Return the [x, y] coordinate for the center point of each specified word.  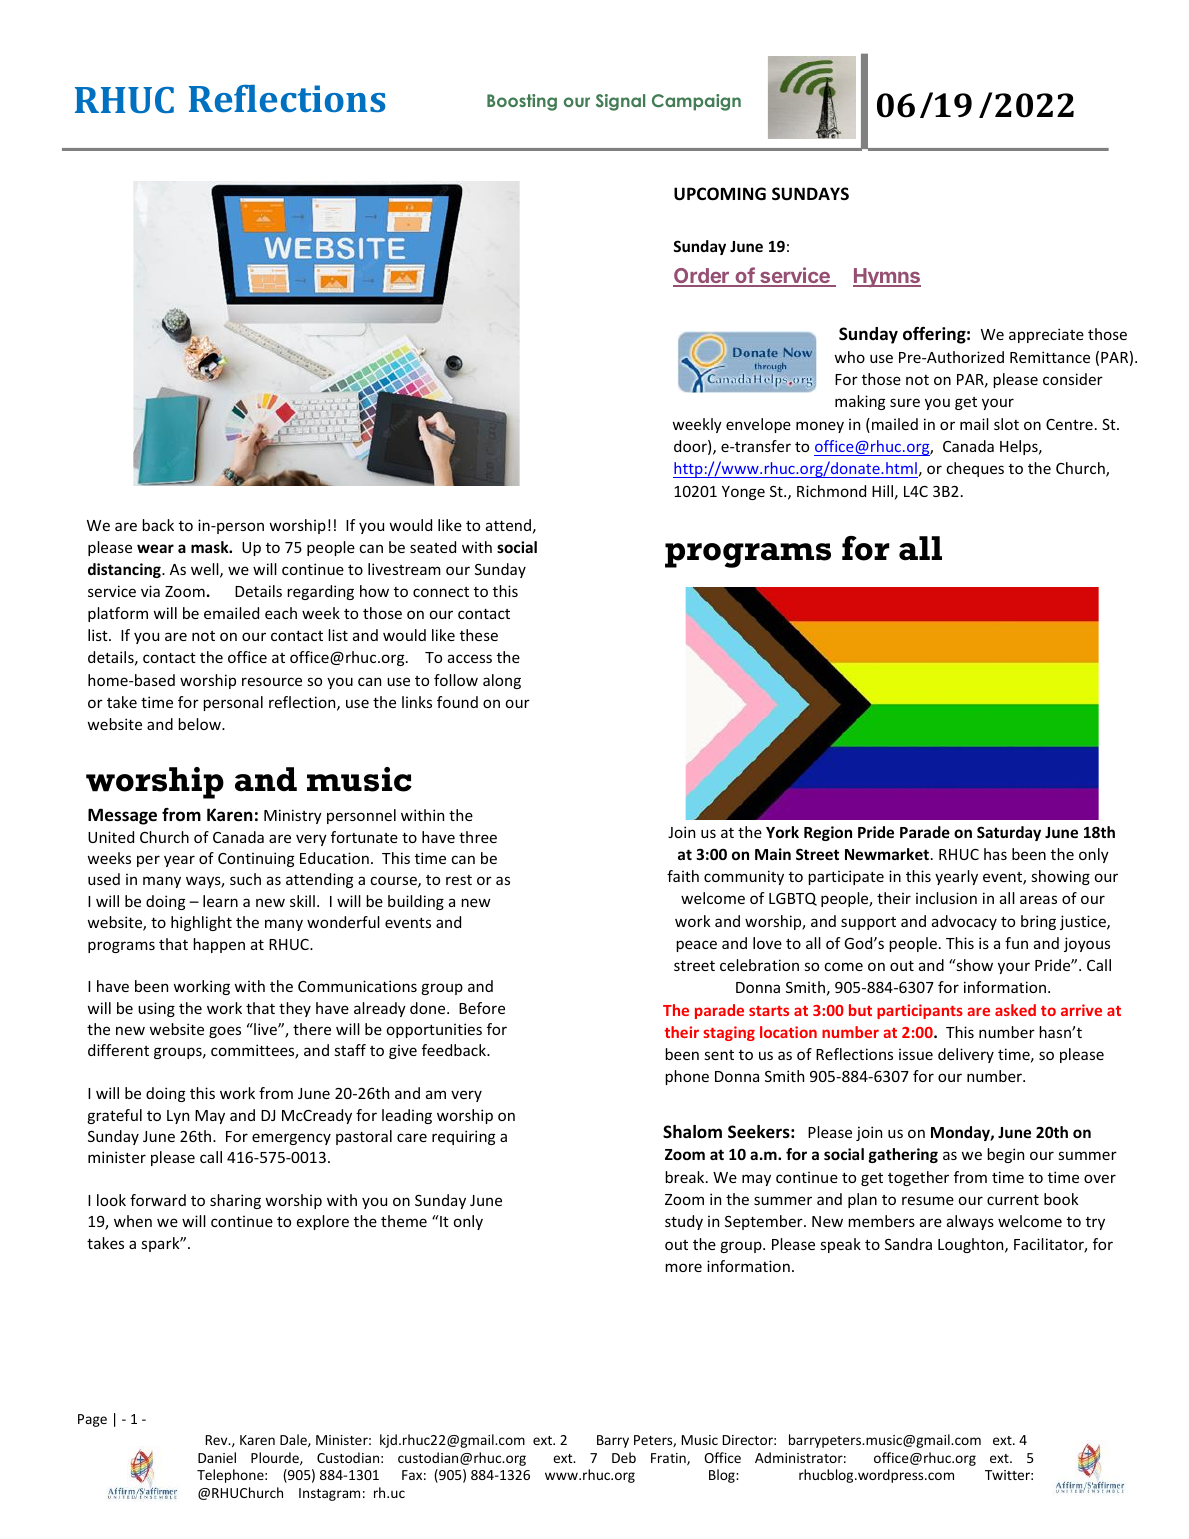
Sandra [908, 1244]
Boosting [522, 102]
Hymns [887, 277]
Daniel [217, 1457]
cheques [975, 469]
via [150, 591]
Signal [620, 102]
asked [1015, 1010]
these [479, 635]
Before [482, 1008]
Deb [624, 1457]
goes [225, 1032]
